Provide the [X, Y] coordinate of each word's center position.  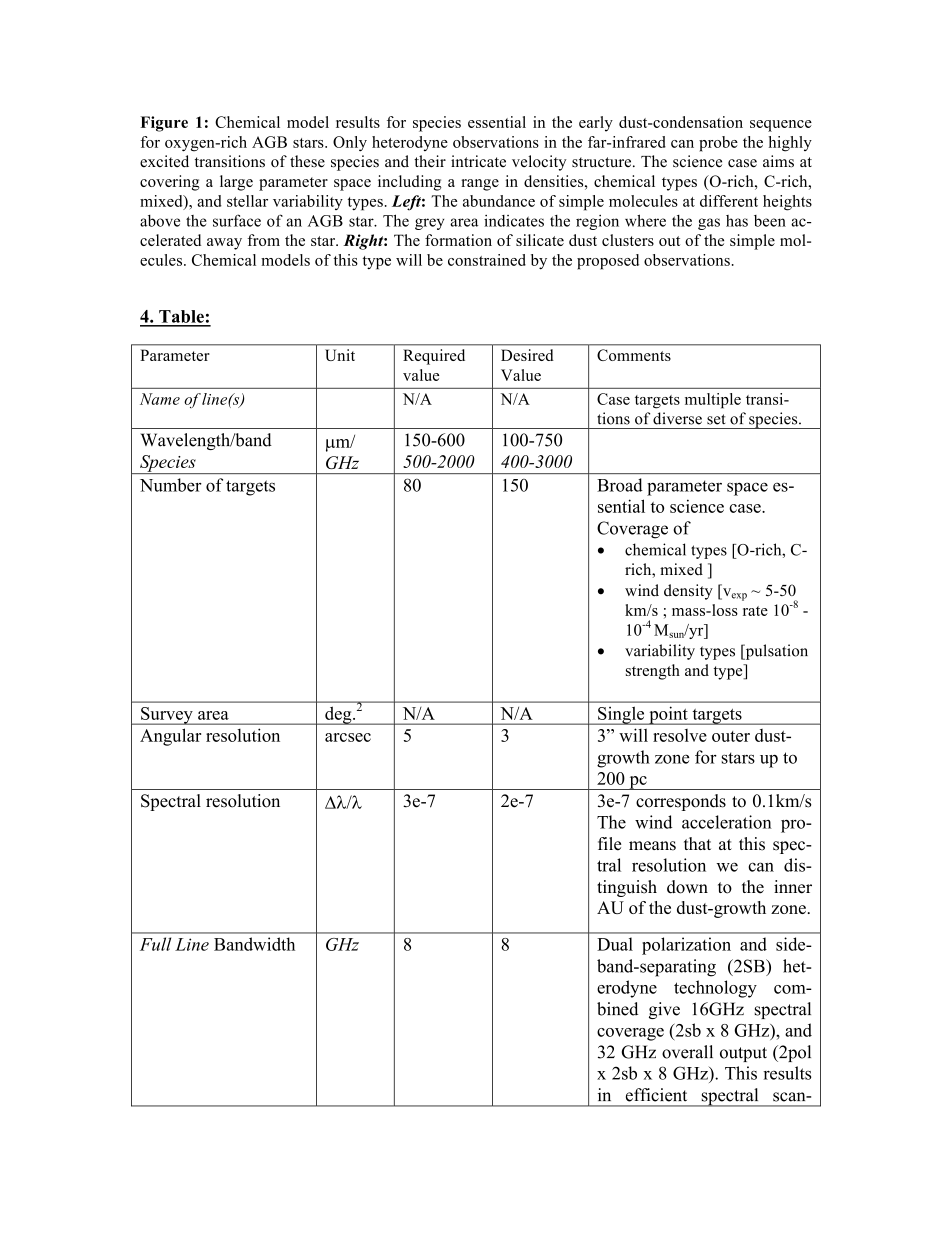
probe [718, 144]
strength [653, 672]
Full [155, 944]
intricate [478, 161]
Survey [167, 716]
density [688, 592]
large [236, 183]
